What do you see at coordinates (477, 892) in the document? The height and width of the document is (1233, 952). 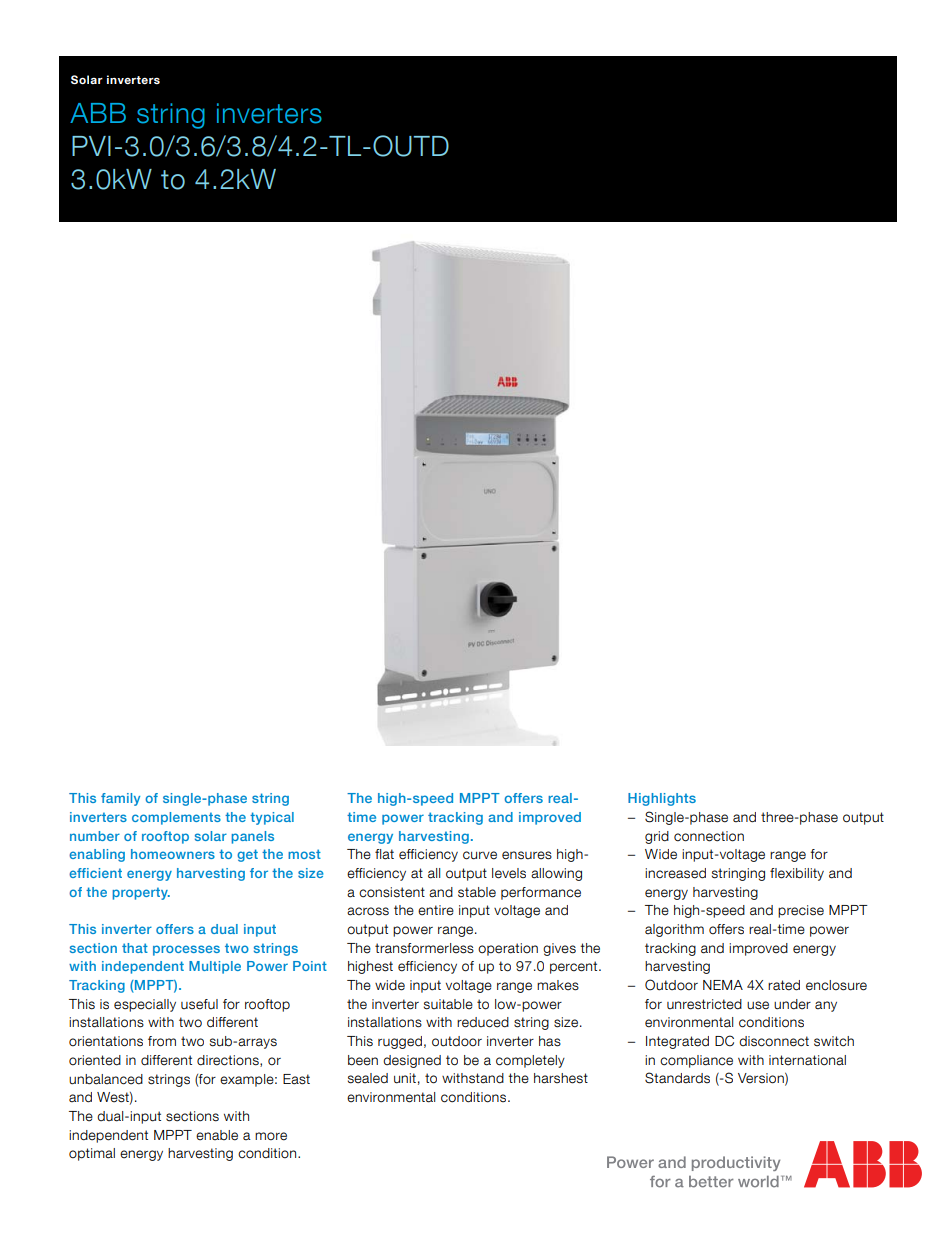 I see `stable` at bounding box center [477, 892].
